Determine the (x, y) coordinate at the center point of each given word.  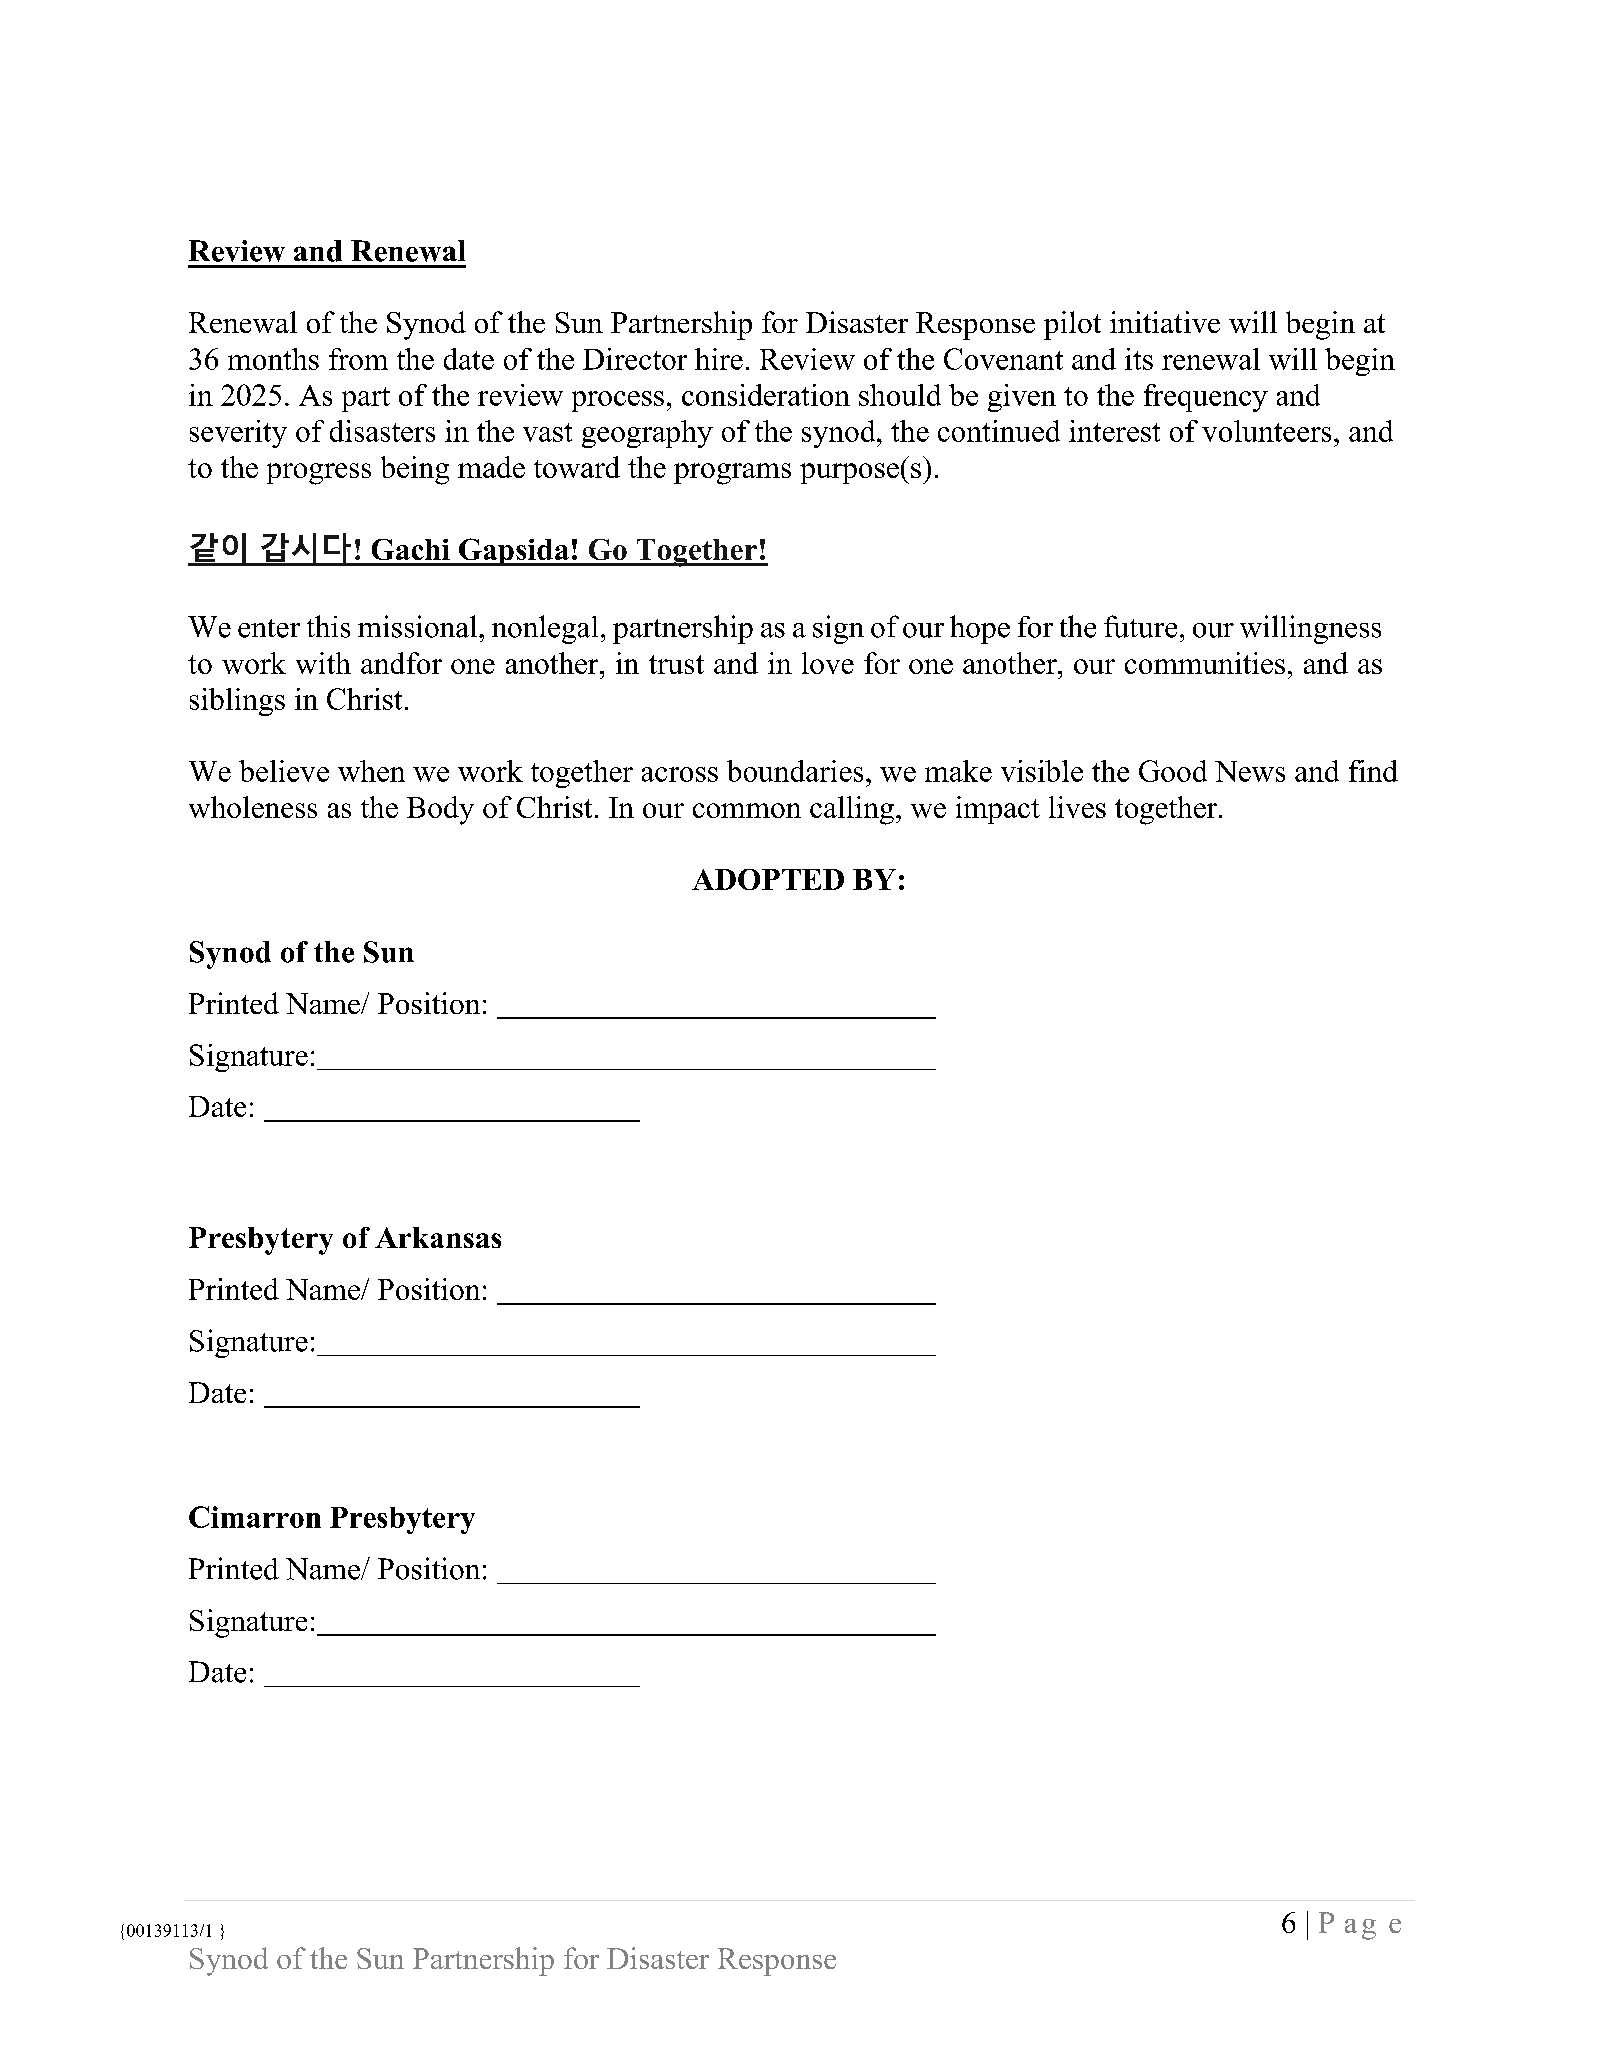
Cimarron (255, 1517)
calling (852, 810)
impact (998, 810)
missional (419, 626)
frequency (1206, 398)
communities (1205, 663)
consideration (766, 395)
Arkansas (438, 1237)
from (358, 359)
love (828, 663)
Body (440, 810)
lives (1077, 807)
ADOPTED (768, 879)
